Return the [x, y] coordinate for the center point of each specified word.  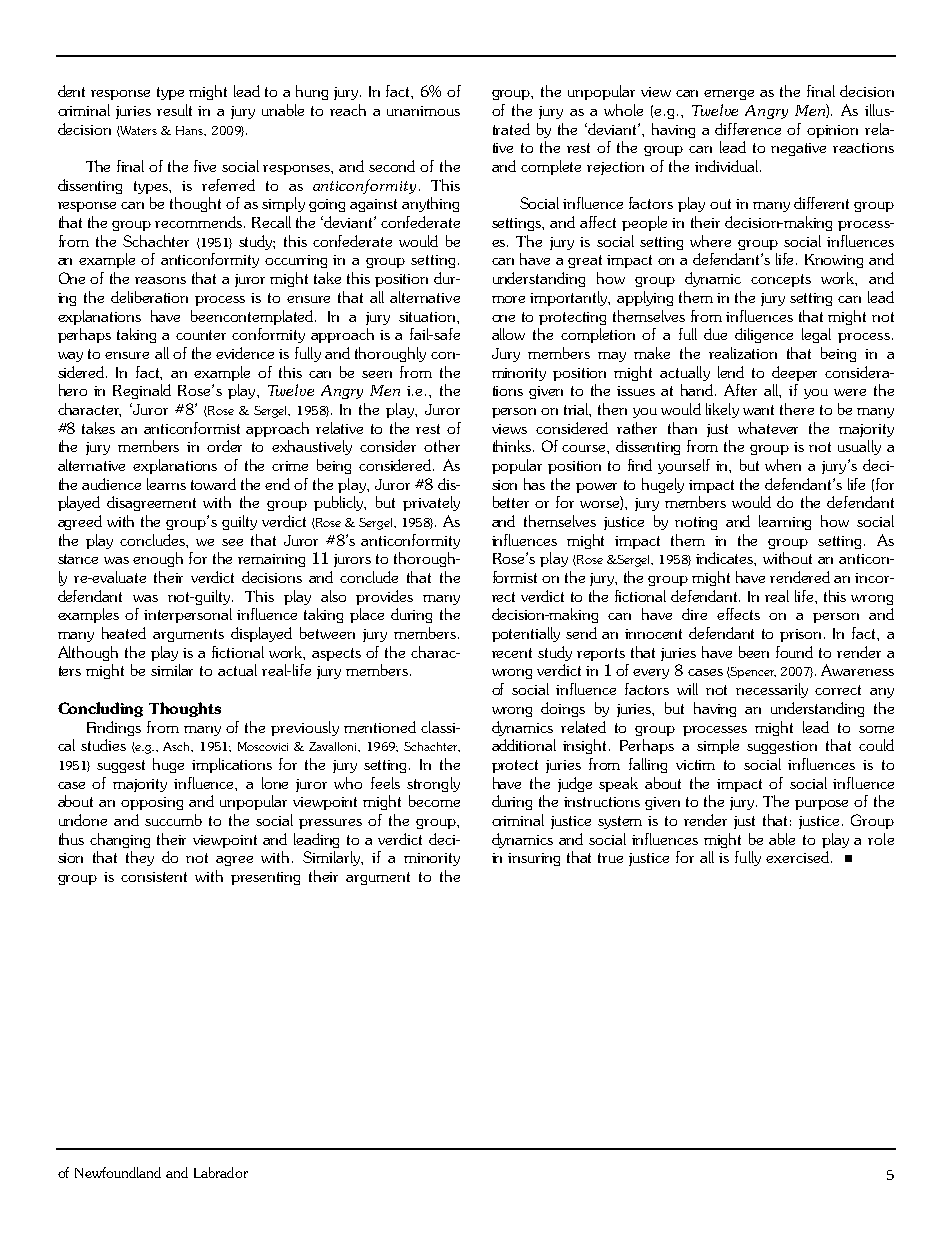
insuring [534, 859]
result [174, 110]
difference [748, 129]
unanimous [423, 111]
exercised [797, 857]
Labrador [221, 1172]
